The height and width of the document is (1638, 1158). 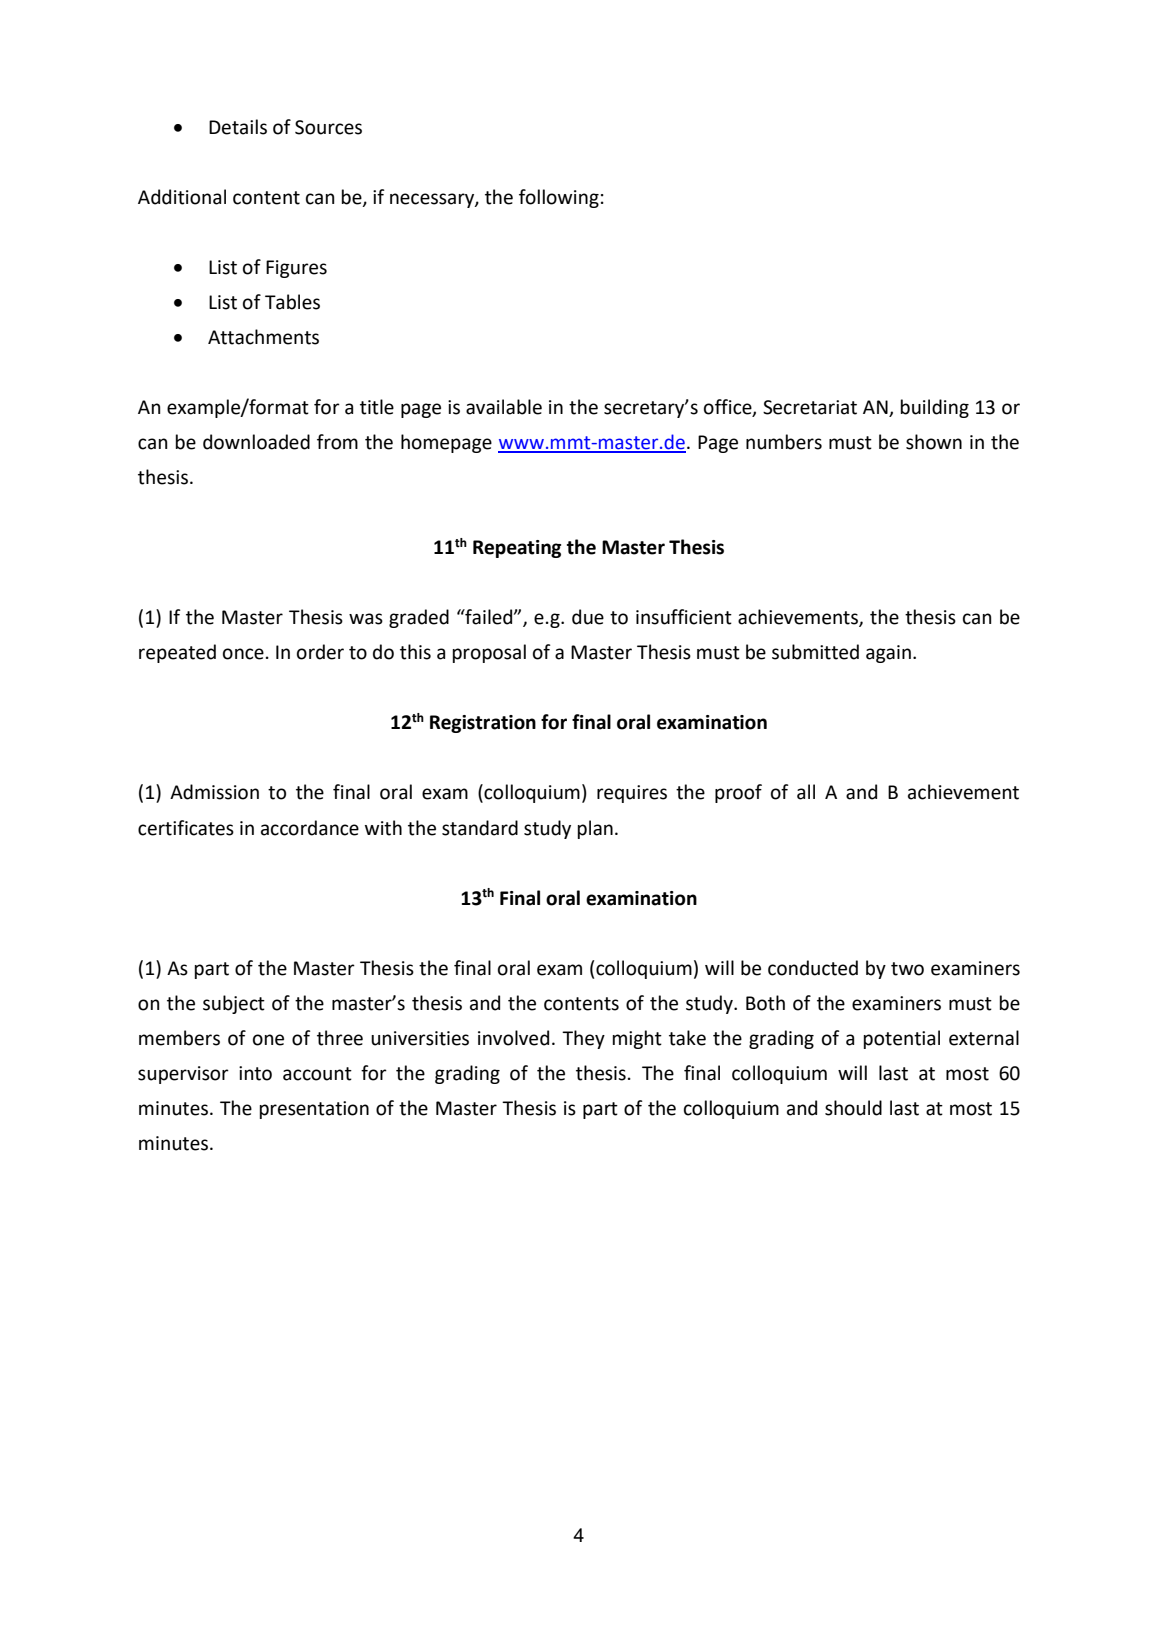 What do you see at coordinates (238, 127) in the document?
I see `Details` at bounding box center [238, 127].
